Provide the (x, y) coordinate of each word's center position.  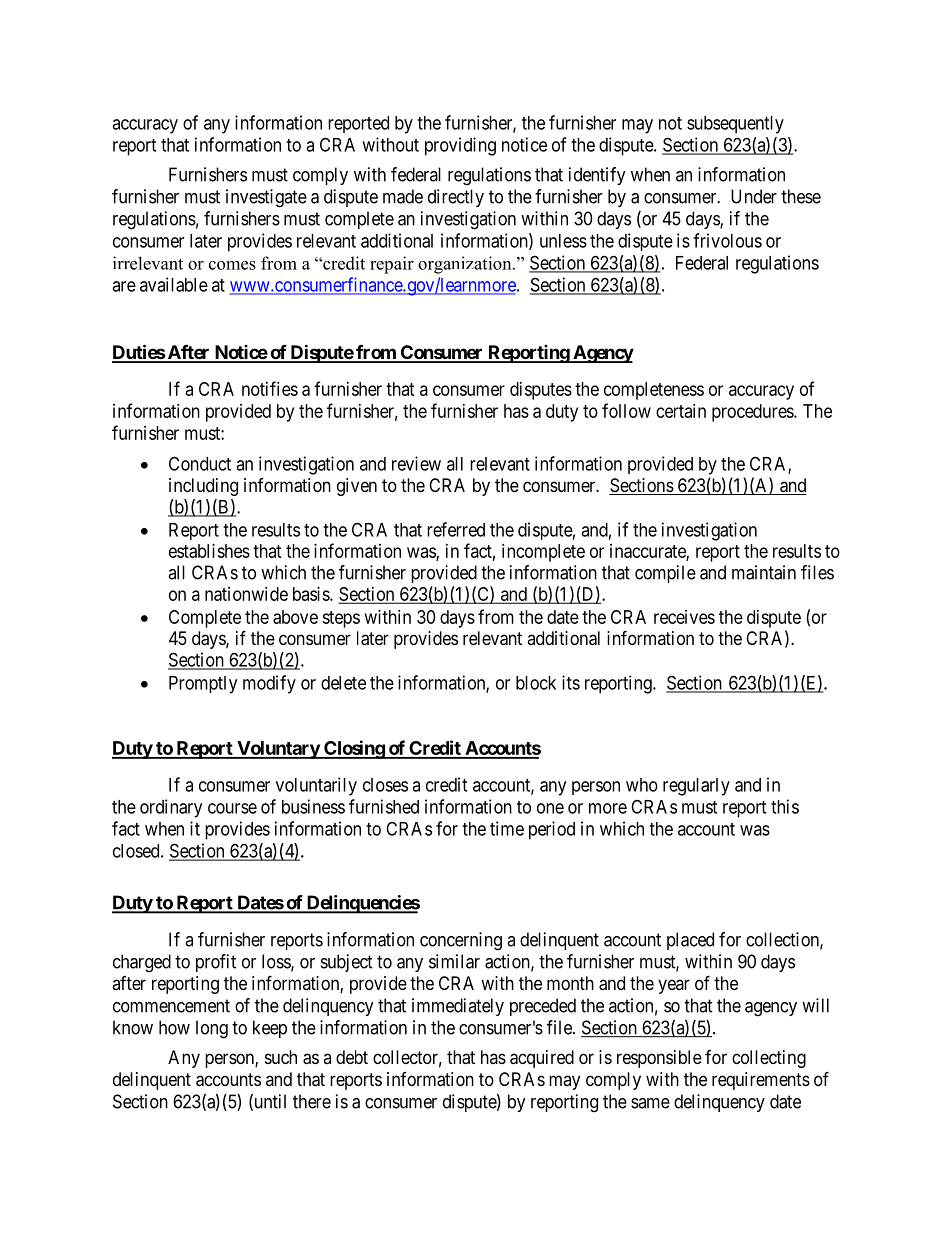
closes (385, 785)
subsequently (735, 125)
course (232, 808)
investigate (266, 198)
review (416, 463)
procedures (753, 413)
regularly (696, 787)
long (212, 1029)
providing (460, 146)
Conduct (200, 463)
